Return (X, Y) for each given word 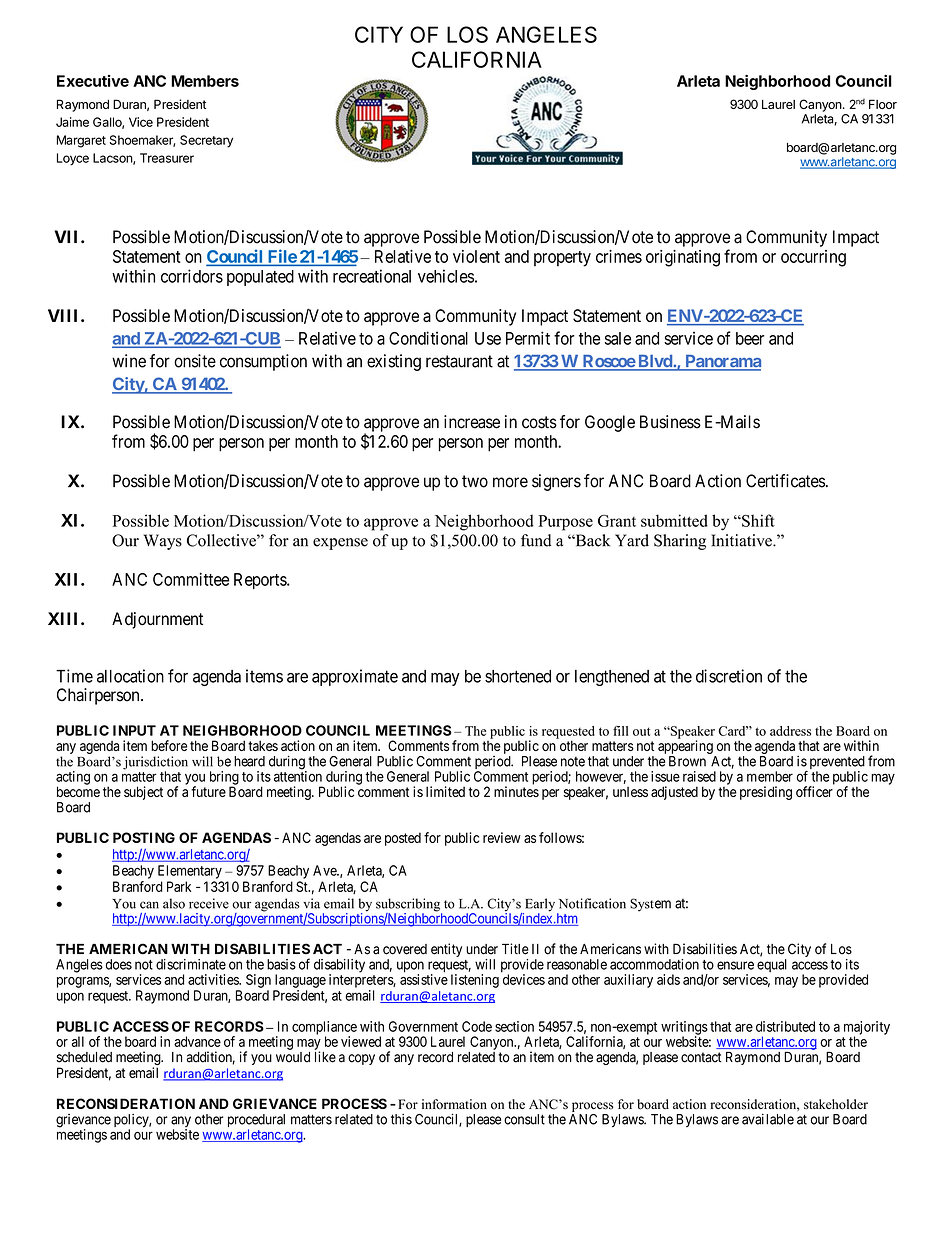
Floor (883, 104)
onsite (195, 361)
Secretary (206, 141)
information (454, 1104)
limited (445, 791)
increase (472, 422)
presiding (766, 793)
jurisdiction (155, 764)
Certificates (785, 481)
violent (476, 256)
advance (197, 1041)
